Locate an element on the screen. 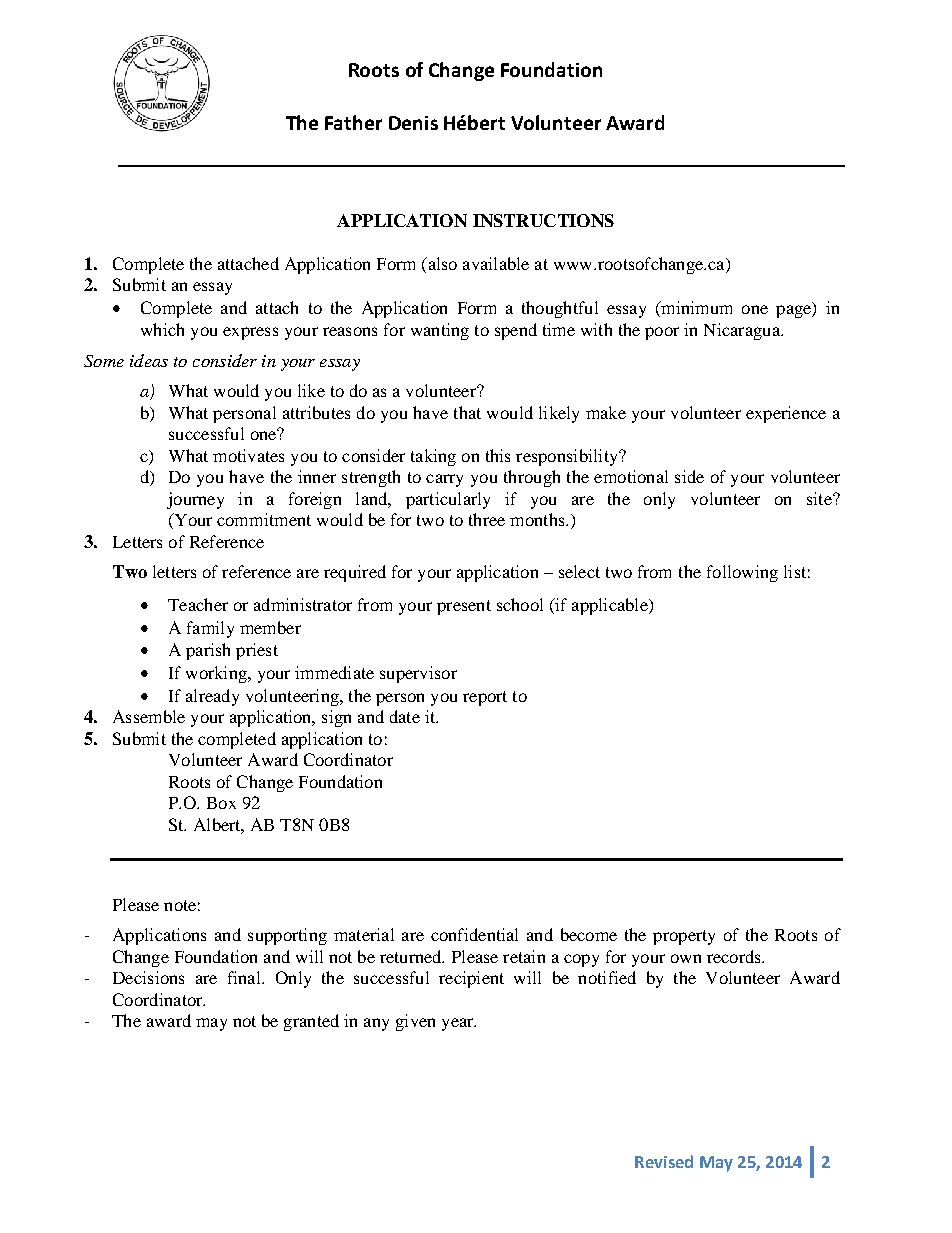 The image size is (952, 1233). parish is located at coordinates (208, 651).
